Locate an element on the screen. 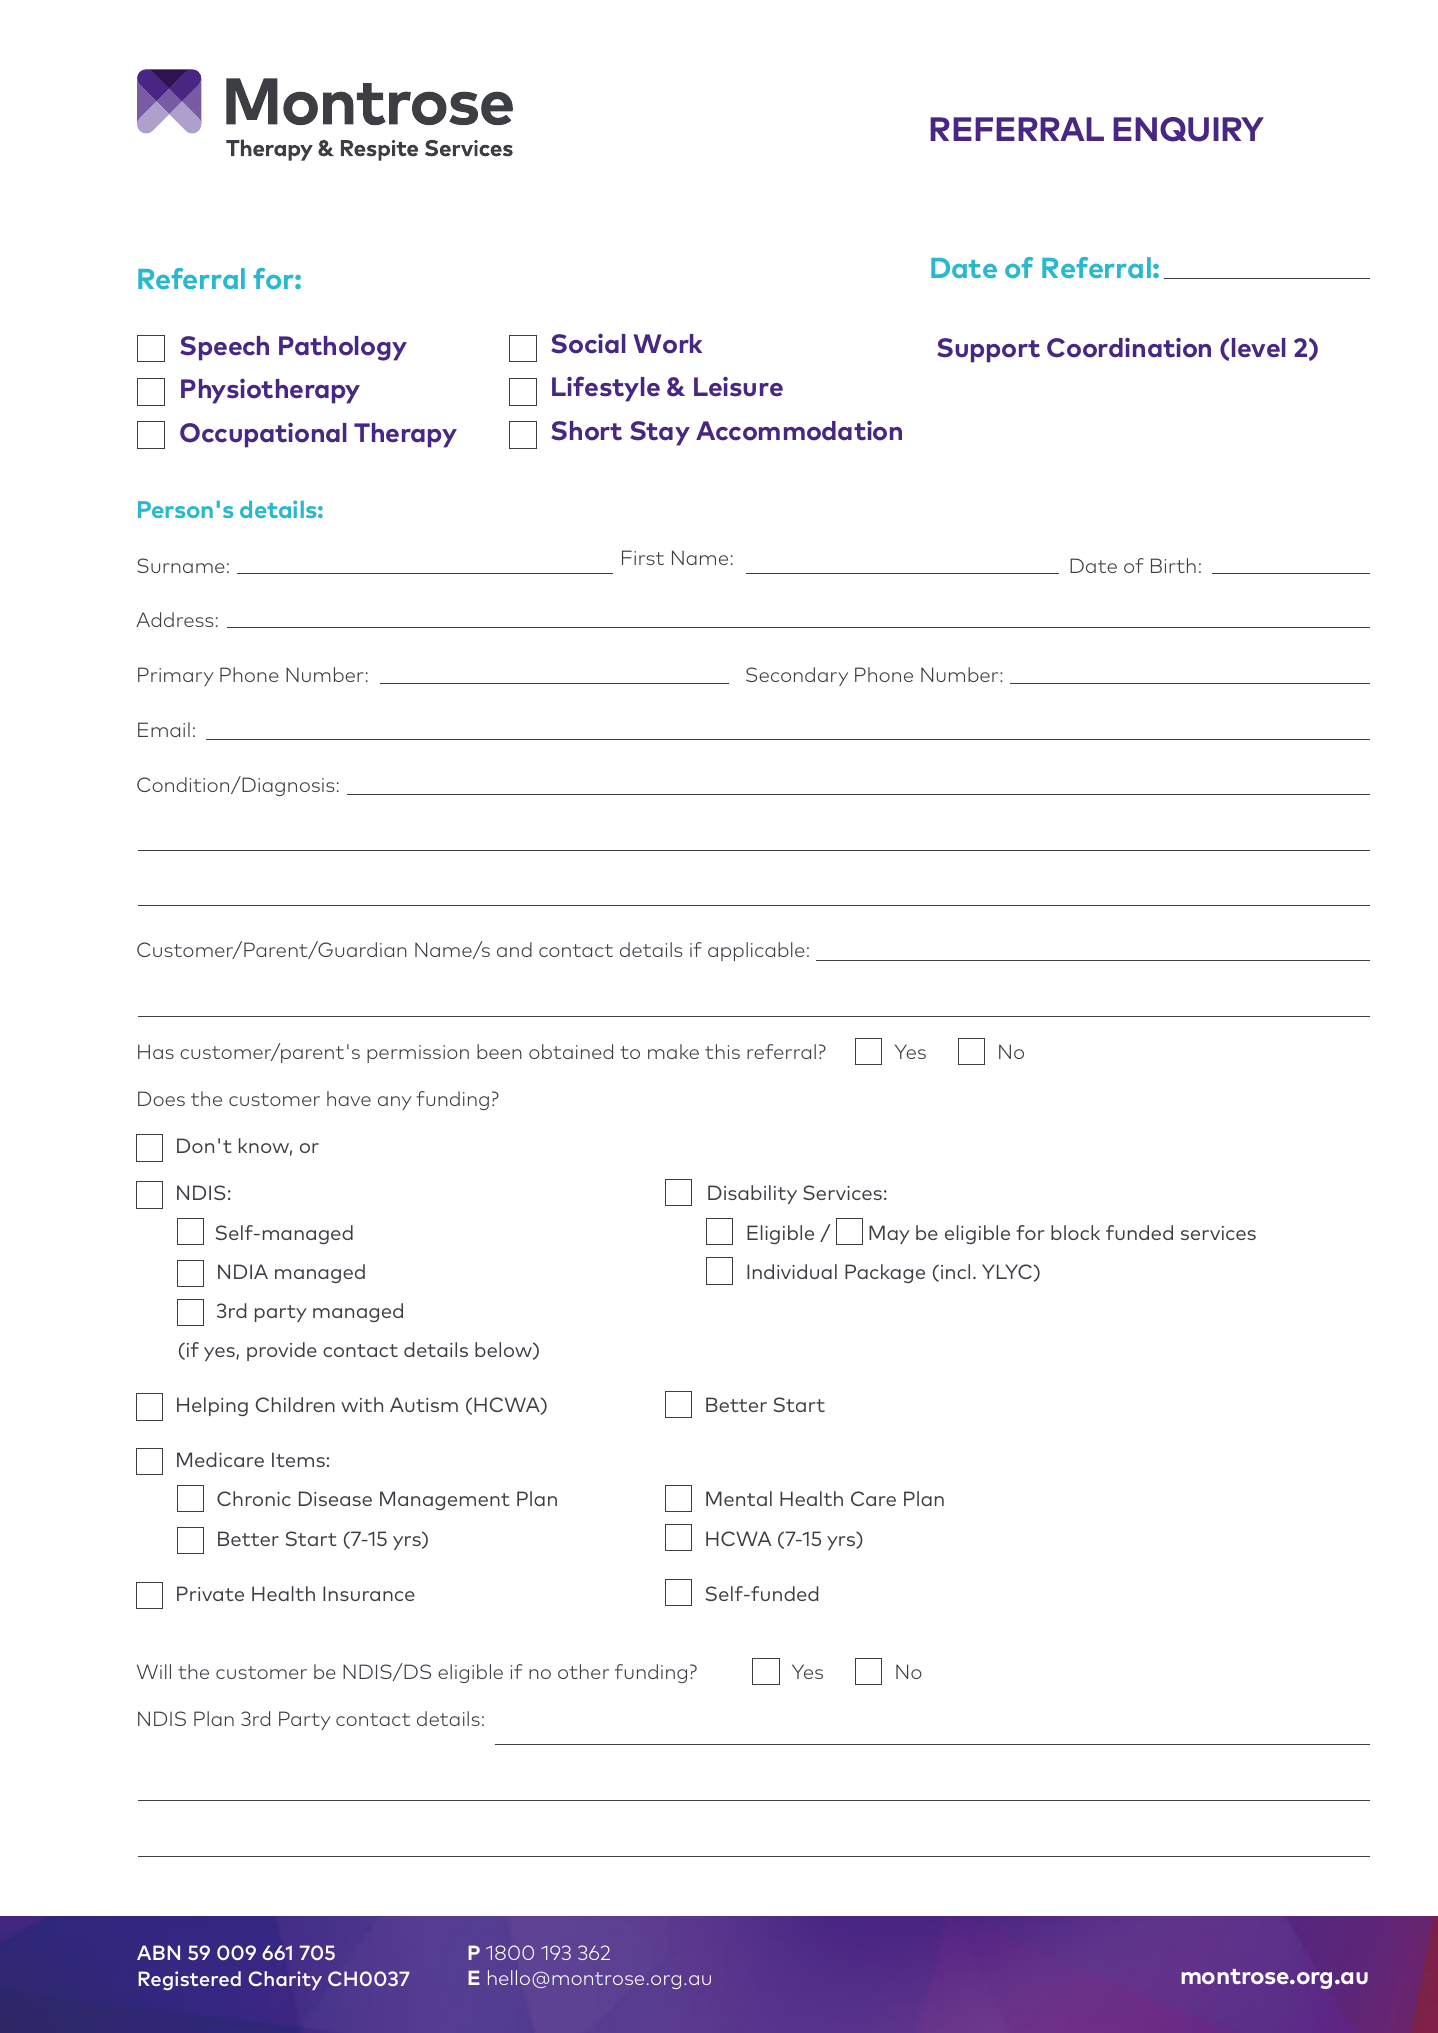 This screenshot has height=2033, width=1438. Has is located at coordinates (156, 1051).
